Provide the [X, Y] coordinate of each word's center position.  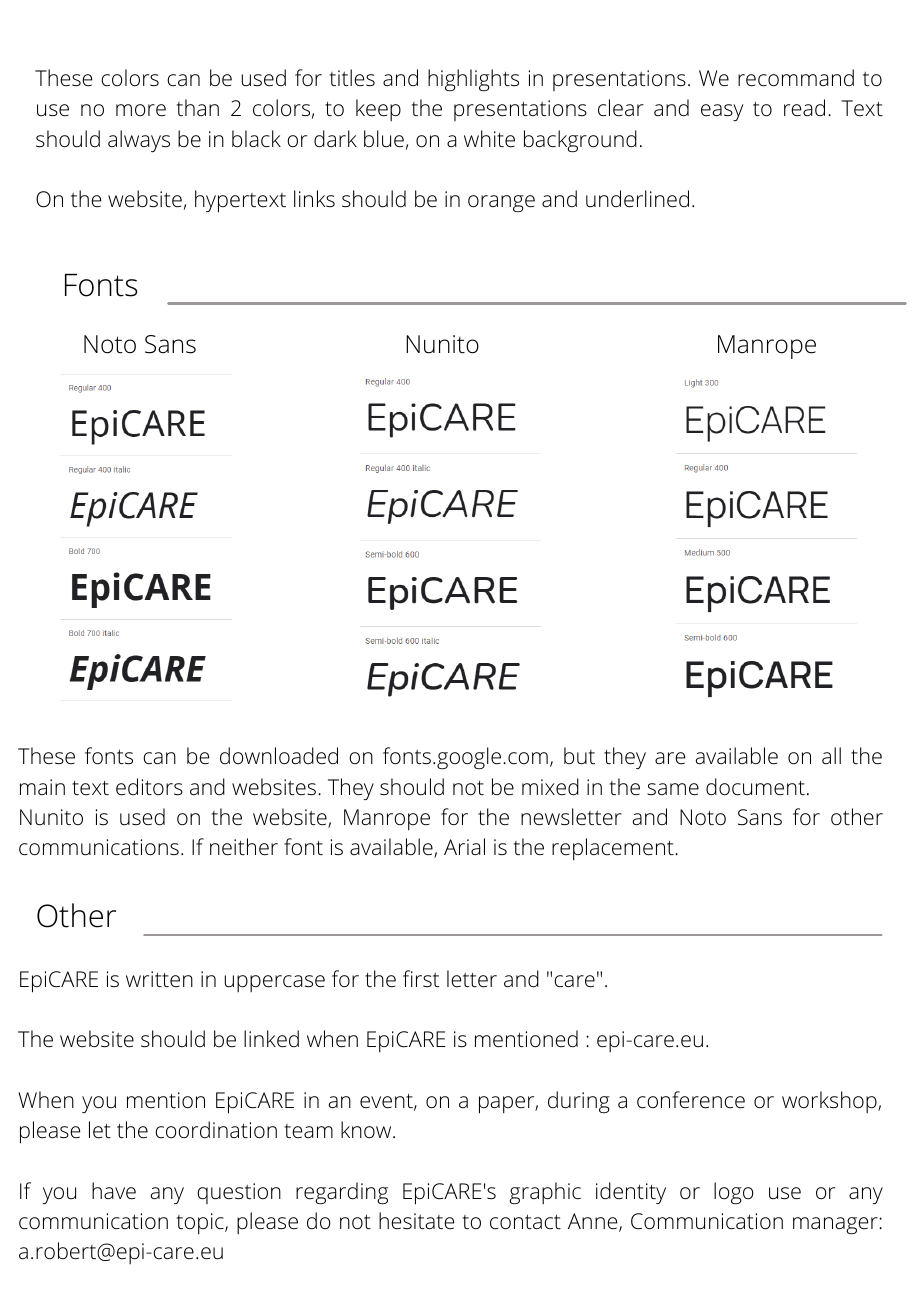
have [114, 1191]
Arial [464, 846]
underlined [637, 199]
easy [722, 112]
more [141, 110]
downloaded [279, 756]
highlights [473, 80]
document [755, 787]
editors [149, 787]
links [314, 198]
